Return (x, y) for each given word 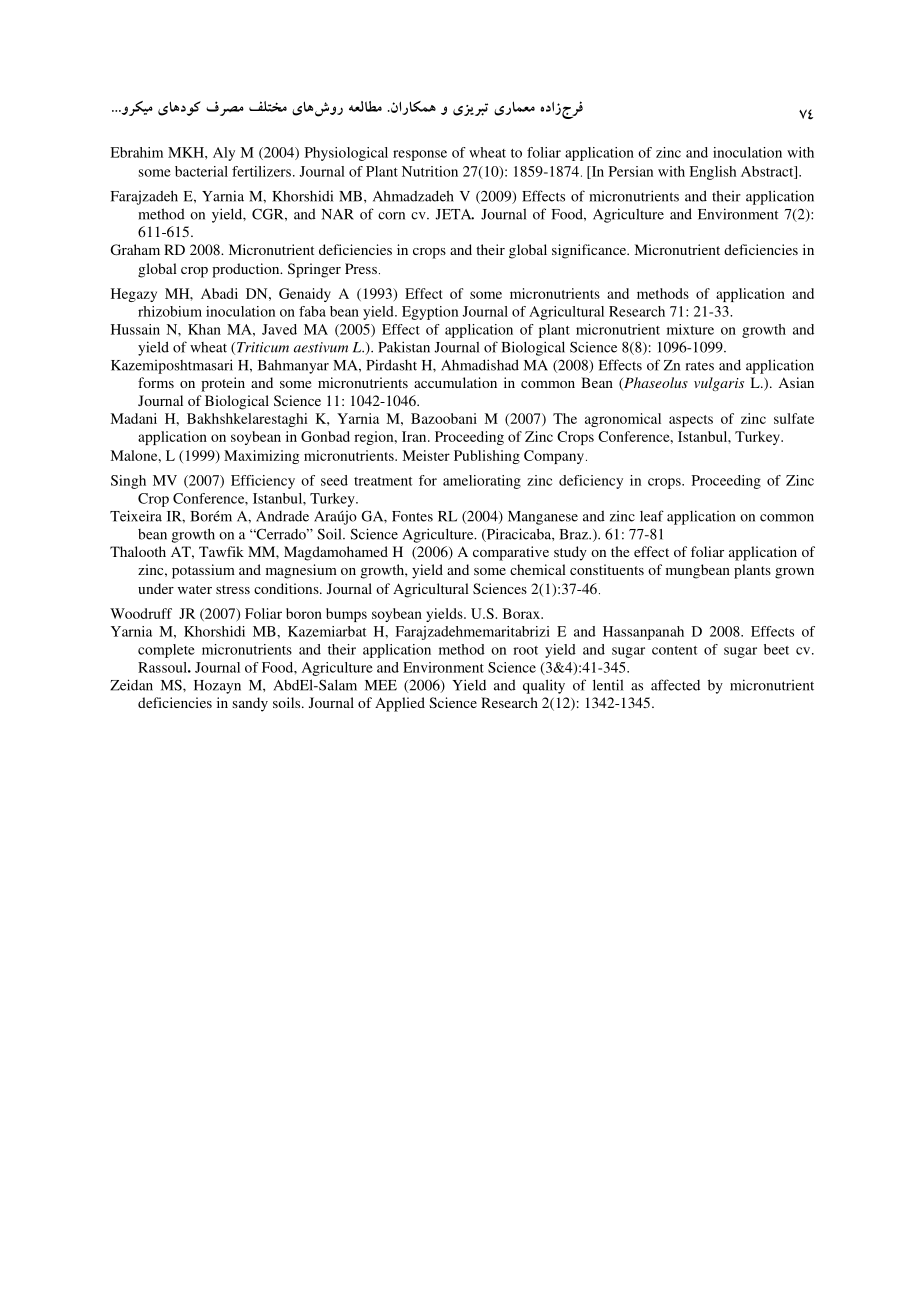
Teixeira (136, 516)
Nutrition (430, 171)
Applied (400, 704)
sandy (250, 704)
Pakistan (404, 347)
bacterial (201, 171)
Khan (204, 329)
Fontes (412, 516)
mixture (690, 329)
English (713, 173)
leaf (652, 516)
